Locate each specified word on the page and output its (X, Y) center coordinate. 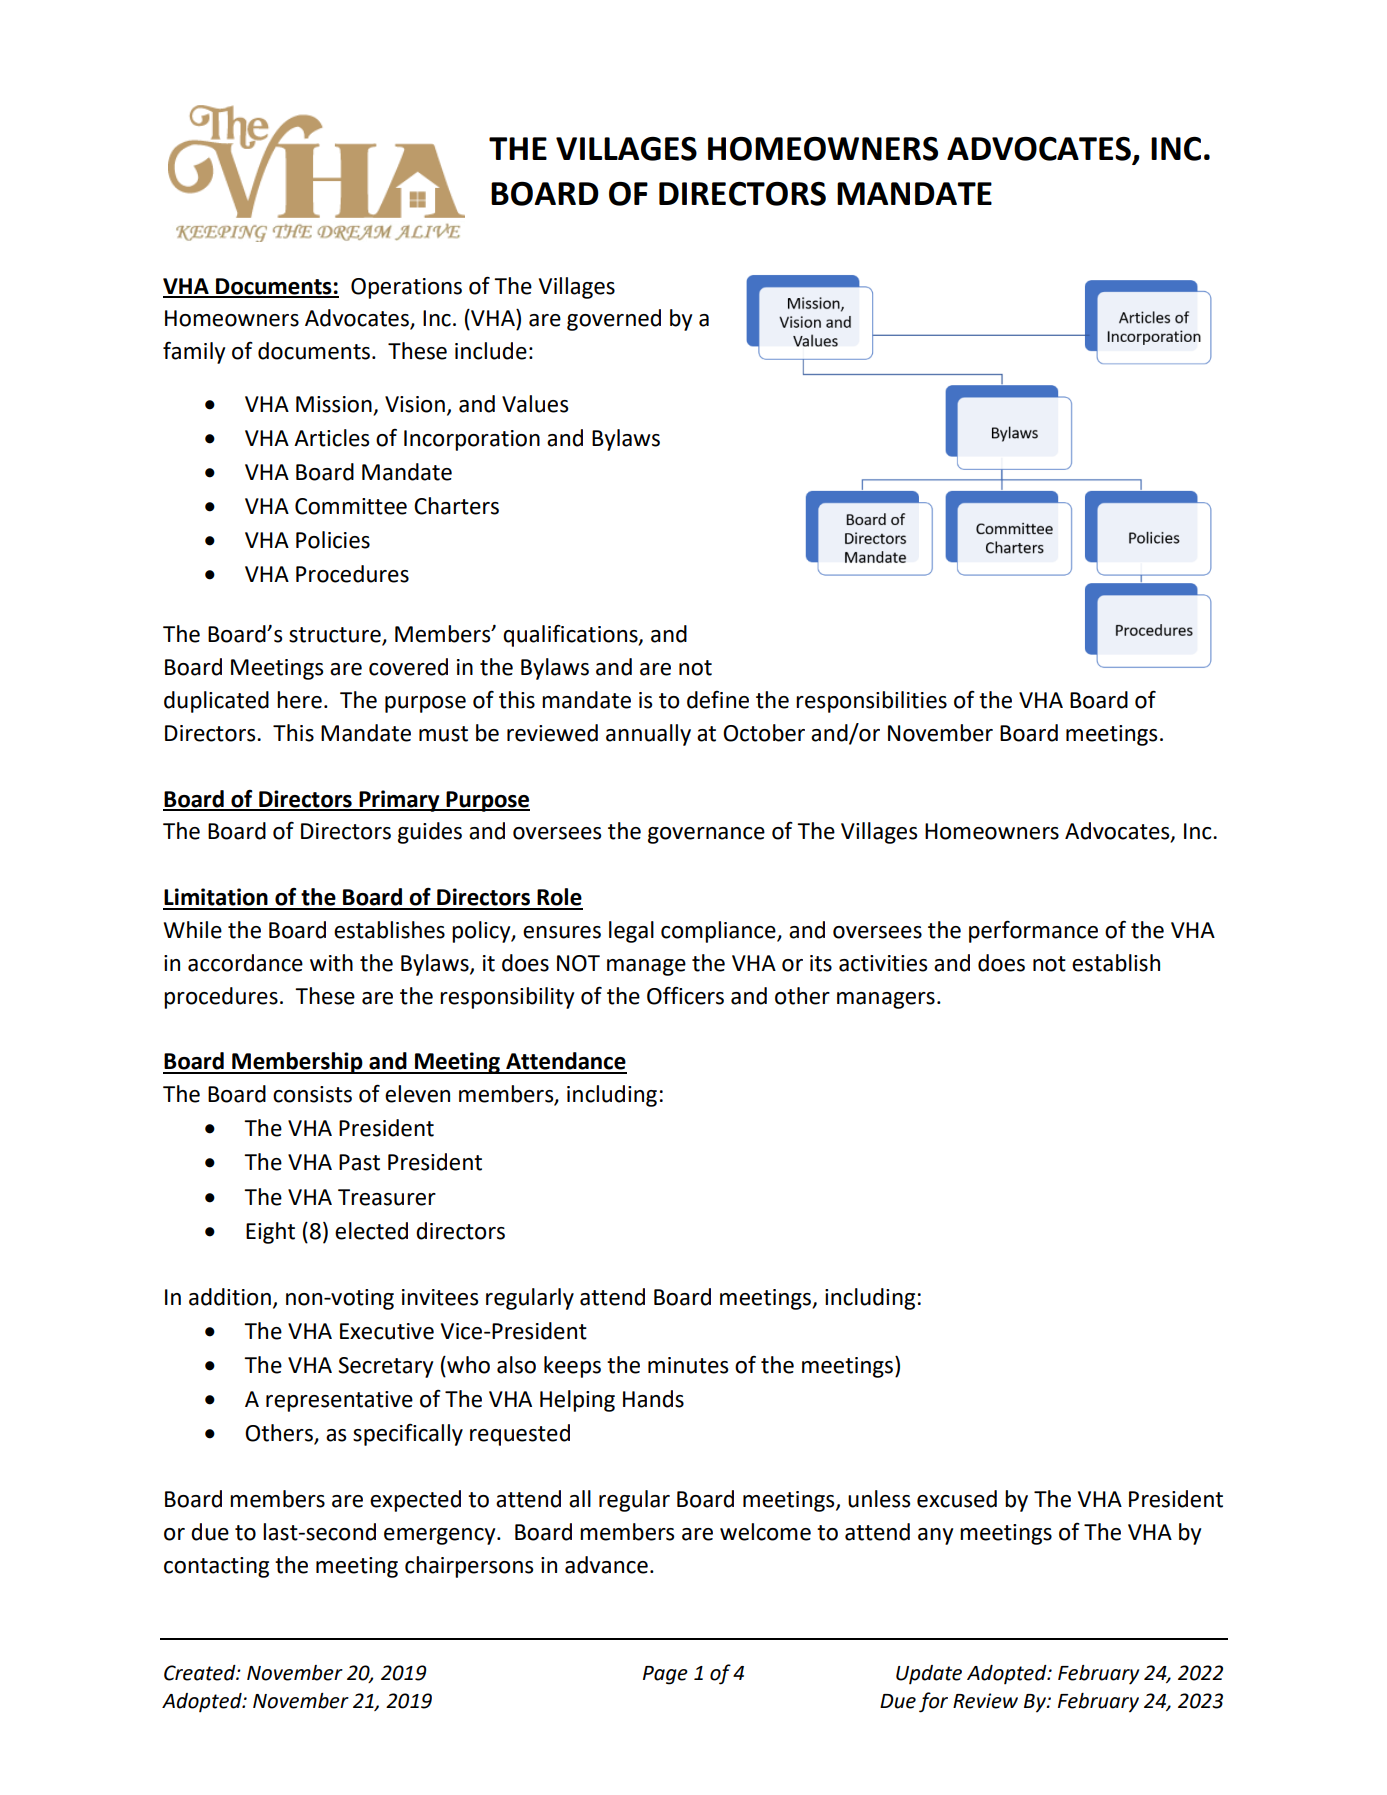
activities (883, 963)
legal (631, 932)
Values (535, 404)
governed (614, 320)
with (331, 963)
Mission (334, 404)
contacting (216, 1567)
